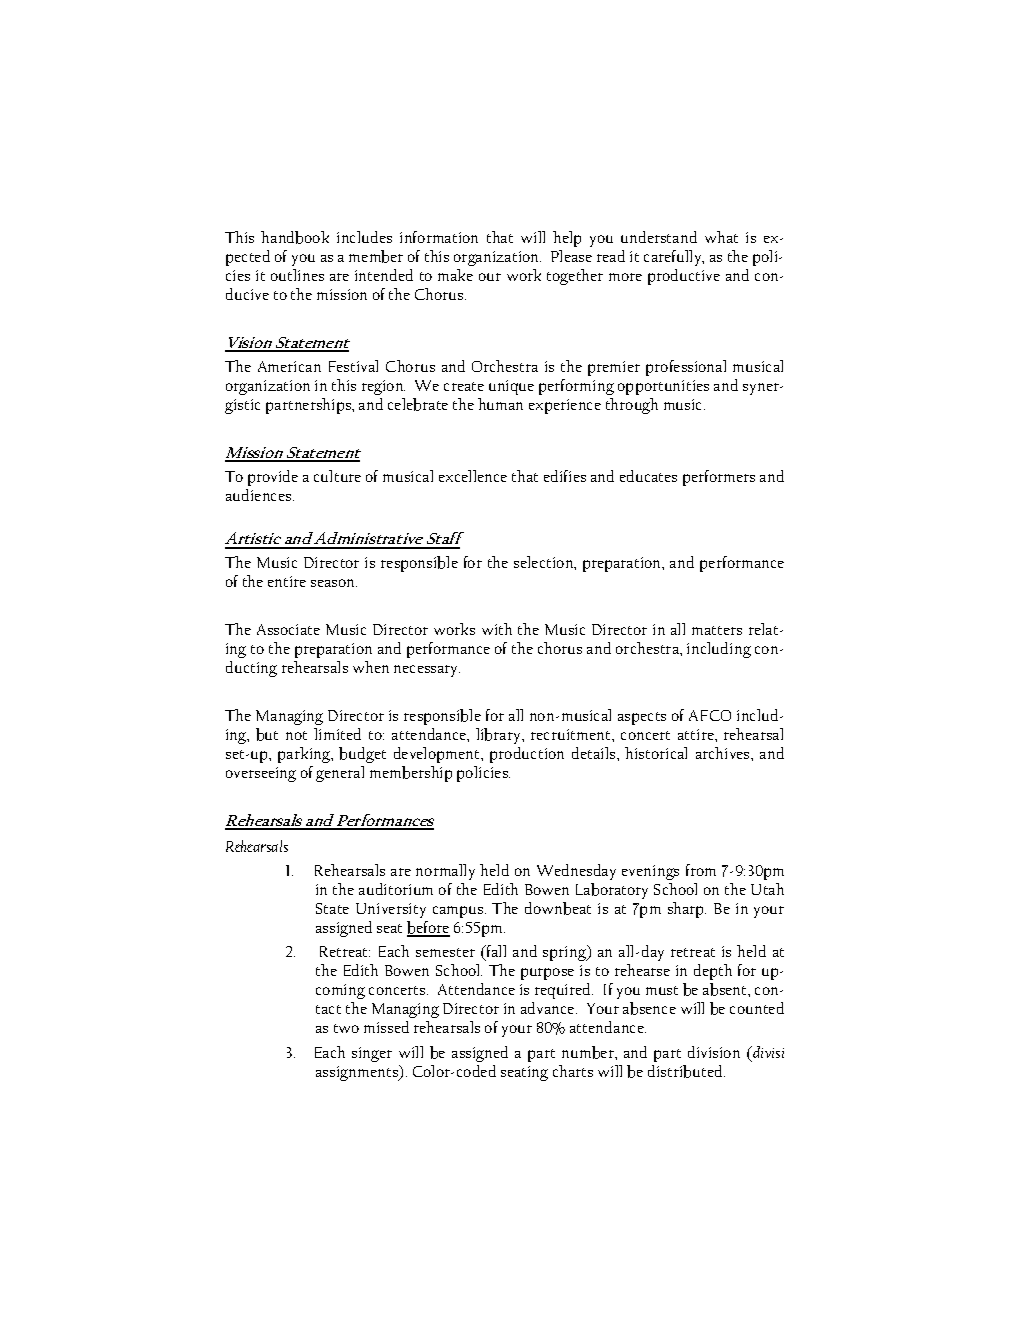 Image resolution: width=1021 pixels, height=1322 pixels. I want to click on matters, so click(717, 630).
